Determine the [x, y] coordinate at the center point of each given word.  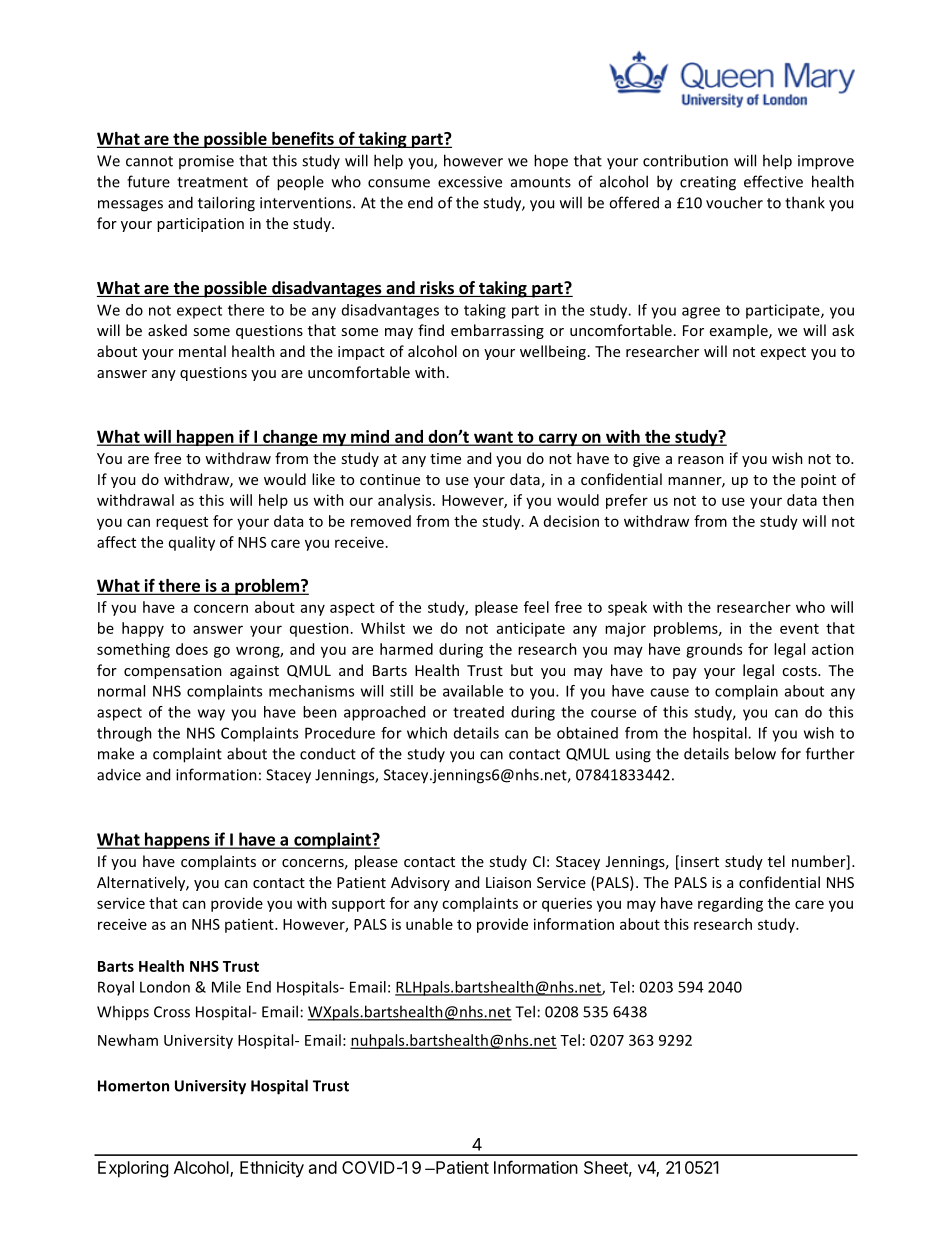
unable [429, 924]
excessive [470, 182]
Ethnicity [272, 1169]
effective [773, 181]
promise [206, 162]
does [192, 649]
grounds [714, 650]
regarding [730, 904]
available [473, 691]
